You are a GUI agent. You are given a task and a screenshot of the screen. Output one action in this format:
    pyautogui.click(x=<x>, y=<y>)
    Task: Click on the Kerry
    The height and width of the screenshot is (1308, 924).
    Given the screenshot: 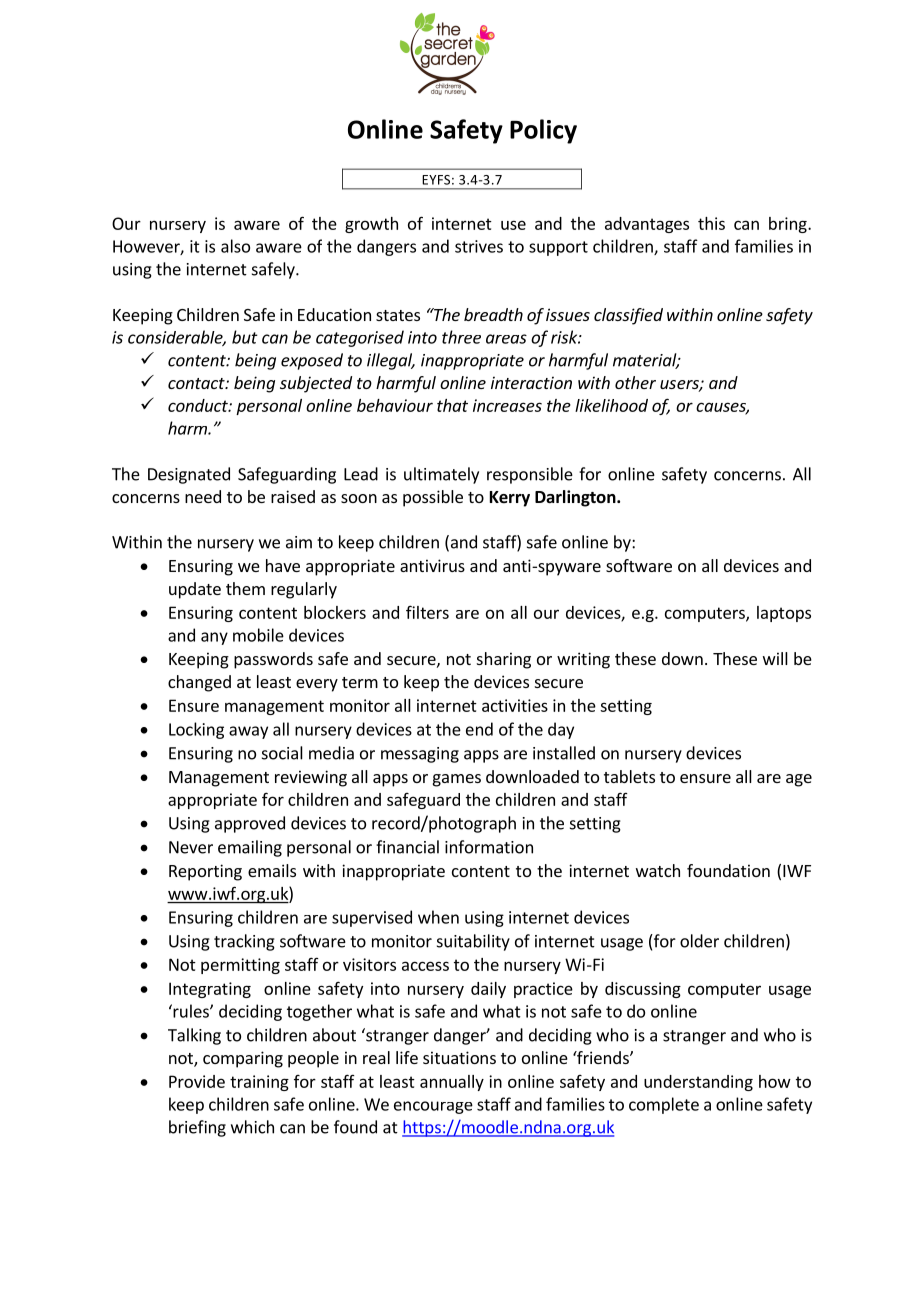 What is the action you would take?
    pyautogui.click(x=510, y=499)
